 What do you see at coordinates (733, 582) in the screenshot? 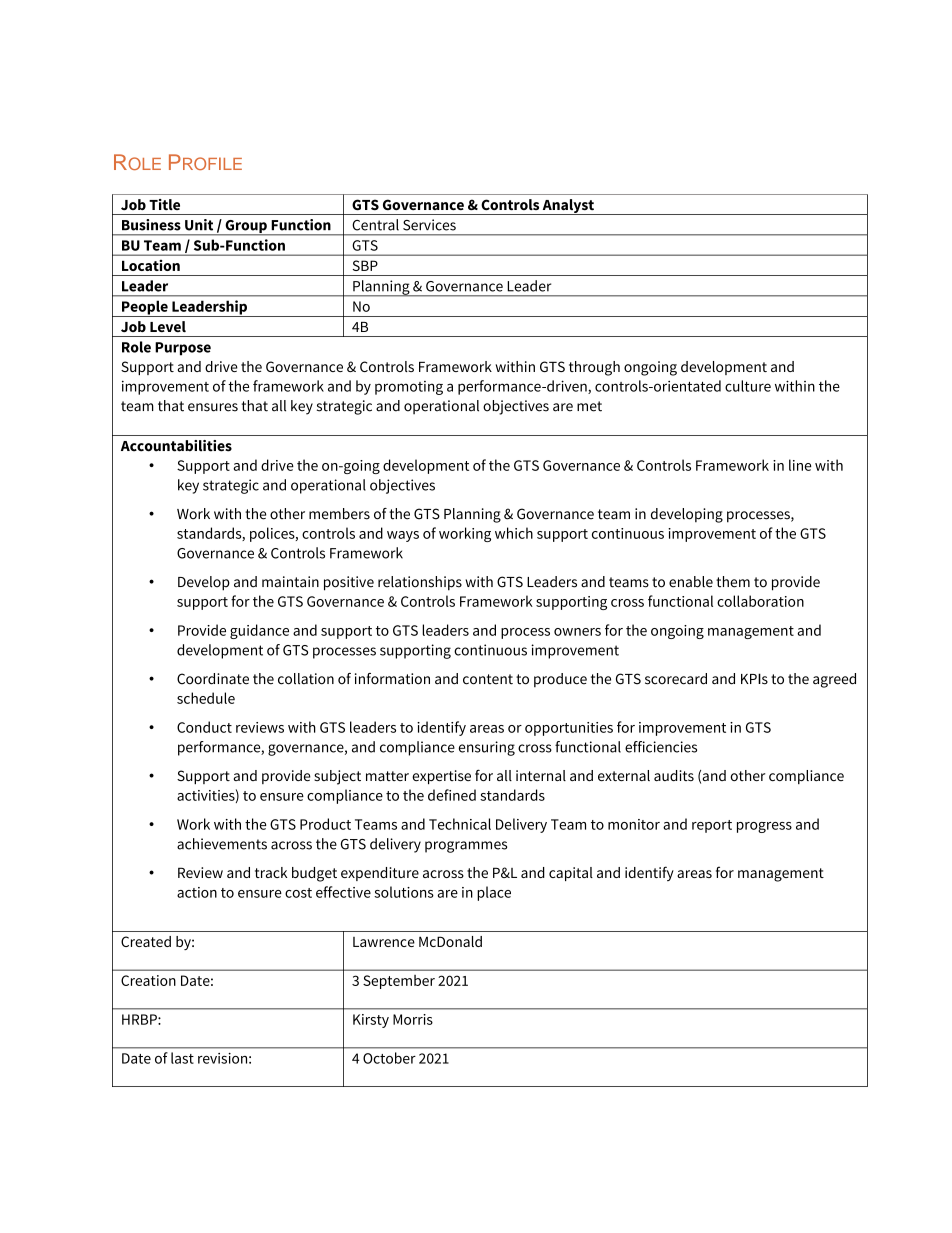
I see `them` at bounding box center [733, 582].
